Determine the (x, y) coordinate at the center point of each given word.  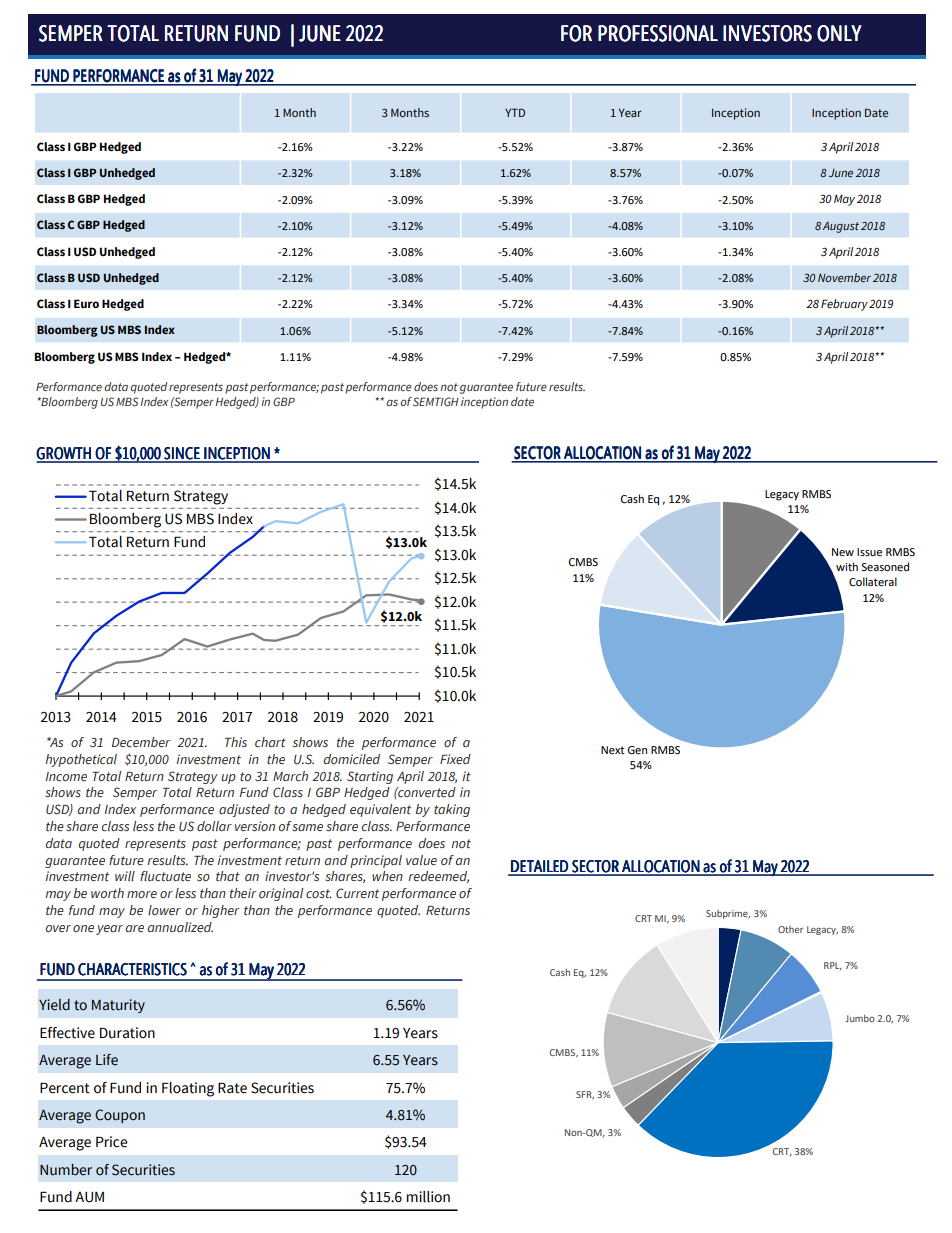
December (141, 742)
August (841, 227)
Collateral (873, 582)
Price (111, 1142)
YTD (515, 112)
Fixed (455, 759)
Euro (86, 303)
